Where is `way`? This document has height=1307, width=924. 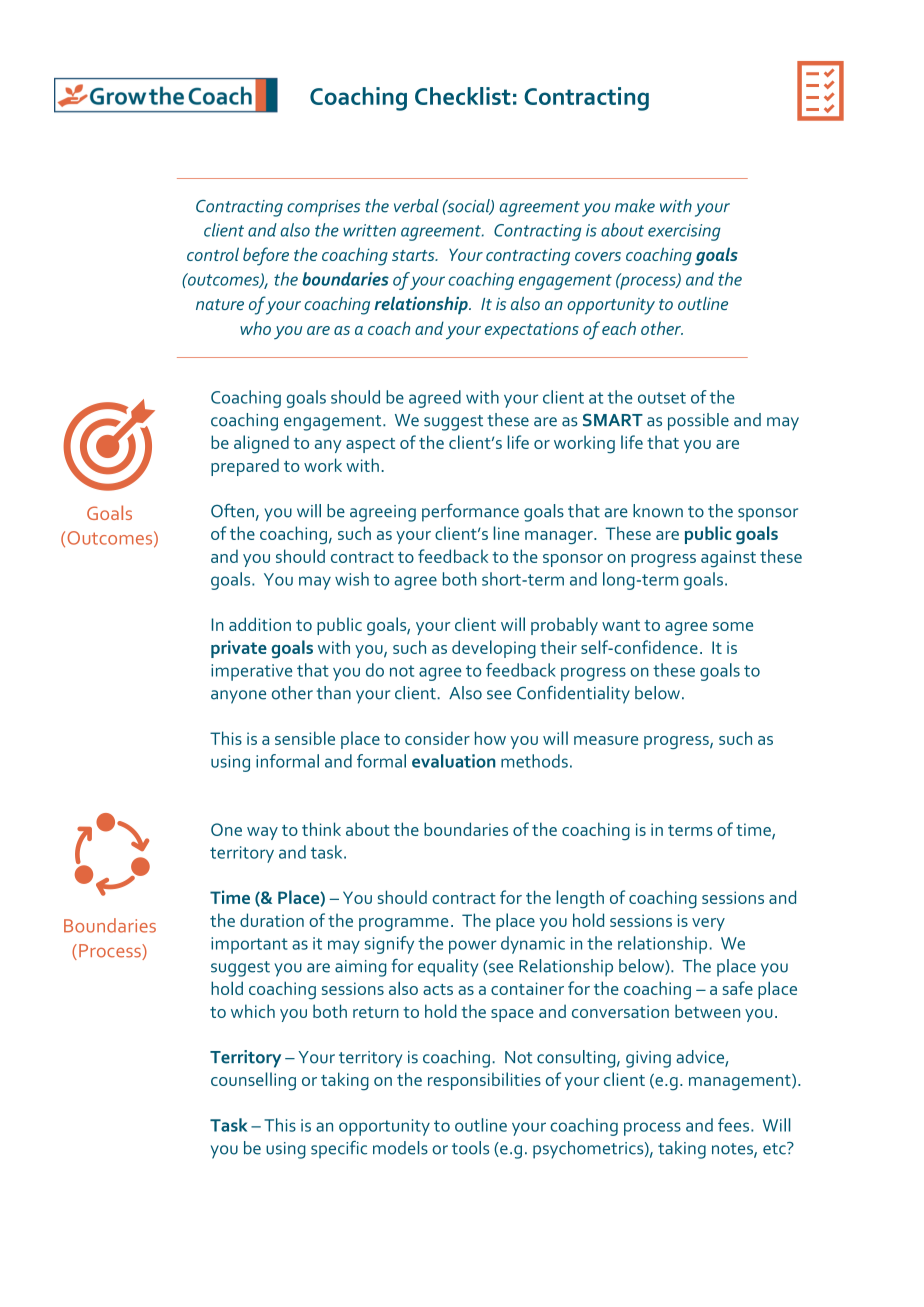
way is located at coordinates (262, 833).
